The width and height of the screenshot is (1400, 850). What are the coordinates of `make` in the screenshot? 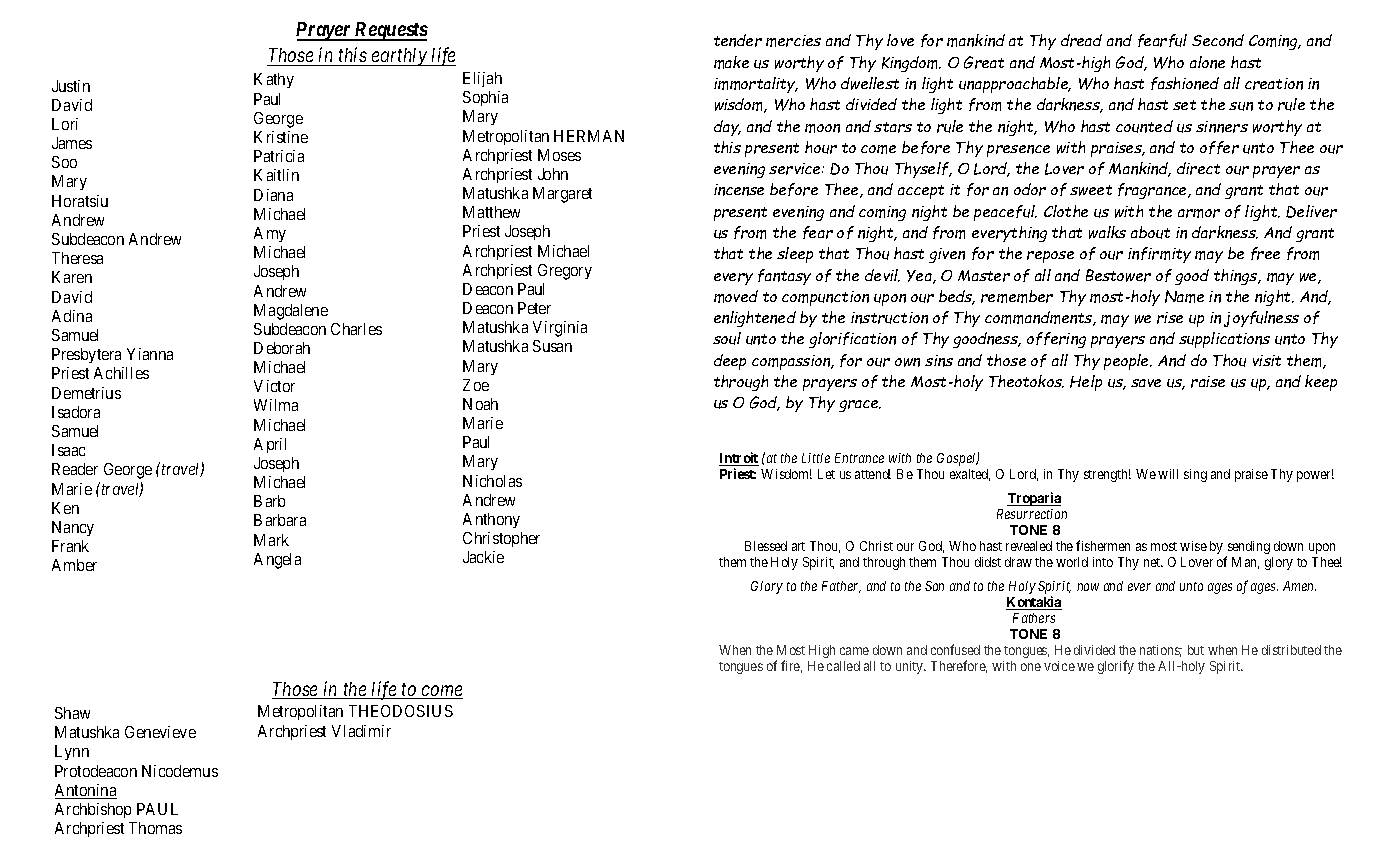 It's located at (731, 62).
